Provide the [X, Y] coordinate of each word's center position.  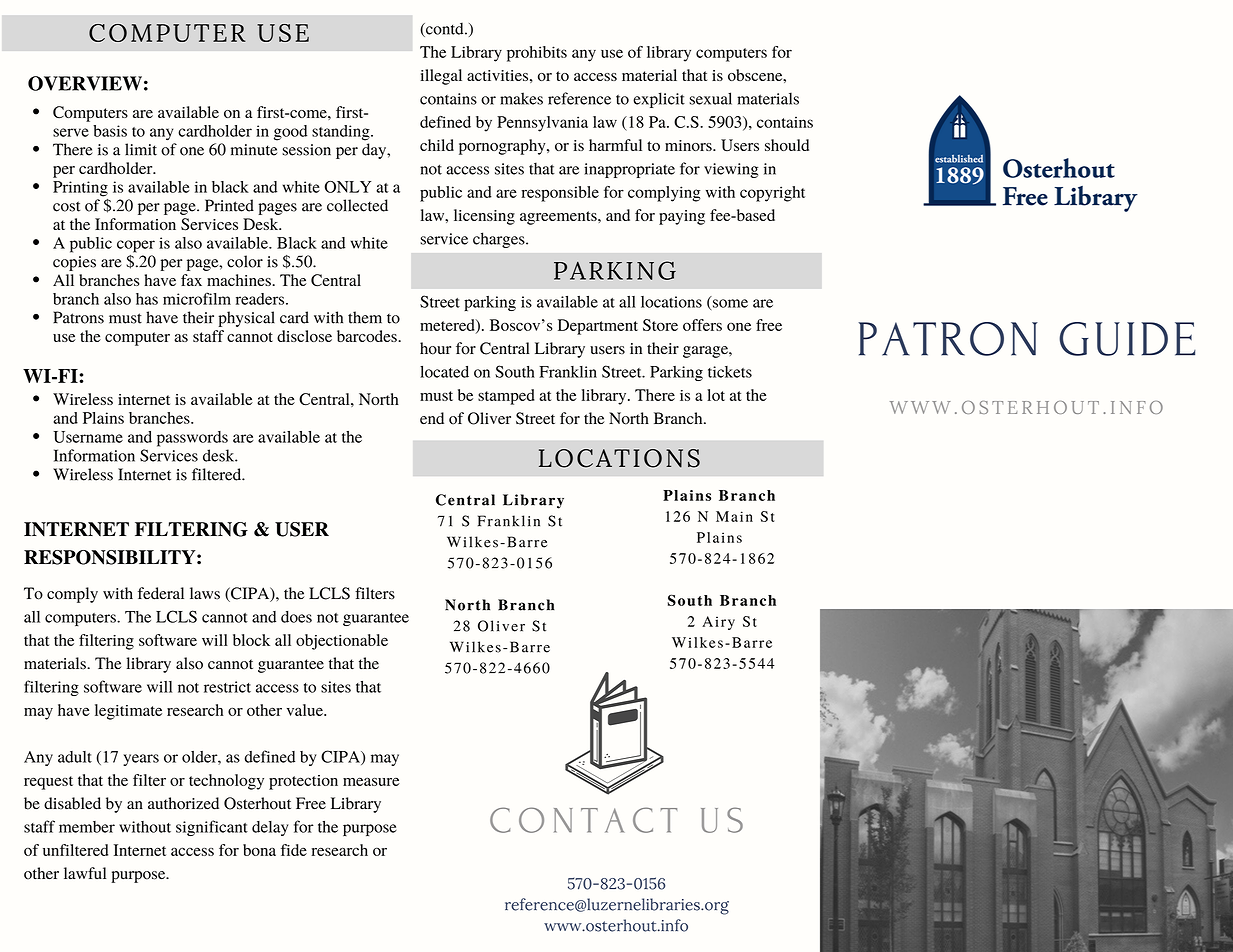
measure [371, 781]
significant [212, 828]
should [787, 145]
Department [598, 327]
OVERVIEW [85, 83]
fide [294, 850]
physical [247, 319]
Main [734, 516]
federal [161, 593]
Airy [718, 623]
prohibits [537, 54]
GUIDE [1127, 339]
